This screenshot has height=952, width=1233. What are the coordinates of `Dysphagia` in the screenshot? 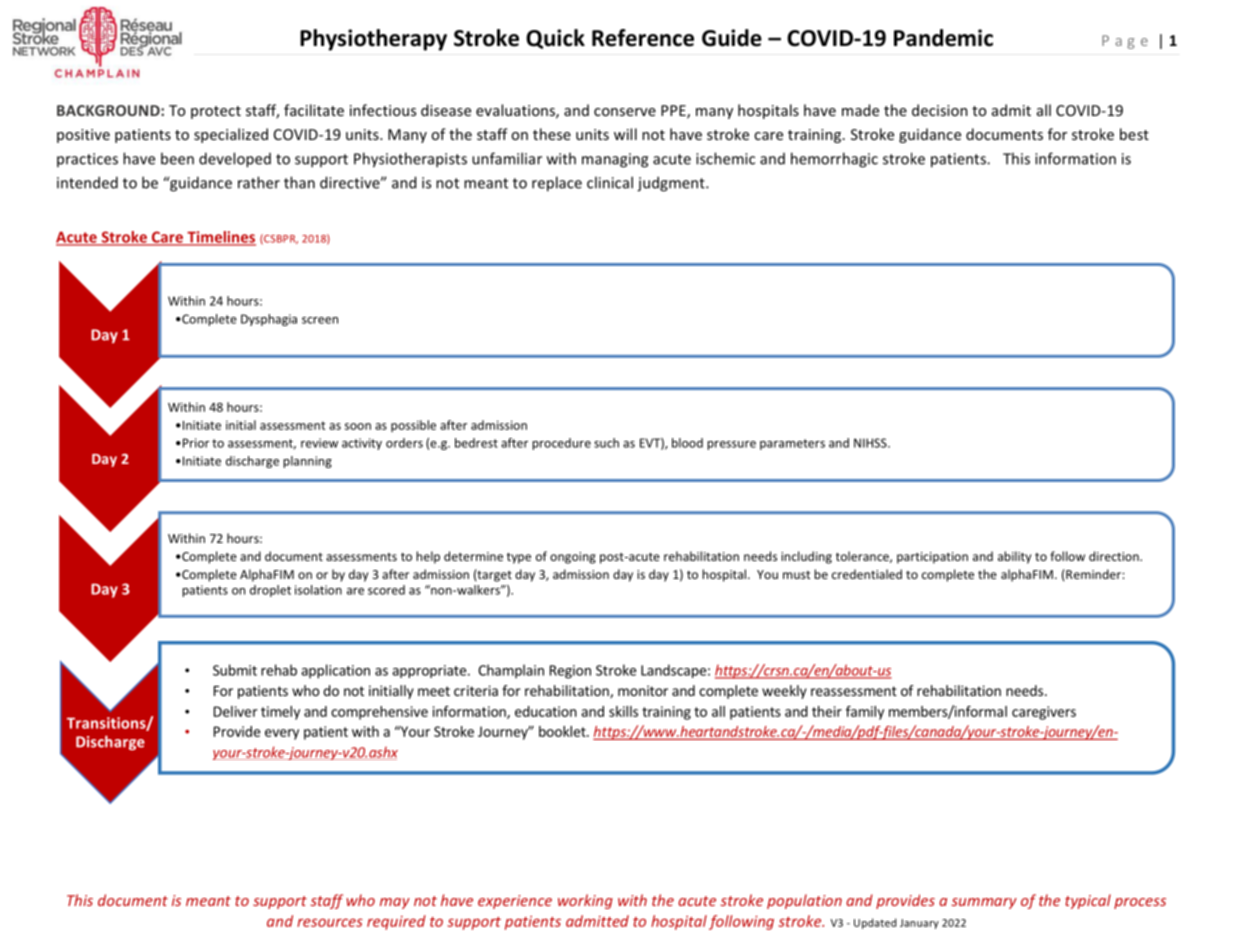 It's located at (269, 320).
